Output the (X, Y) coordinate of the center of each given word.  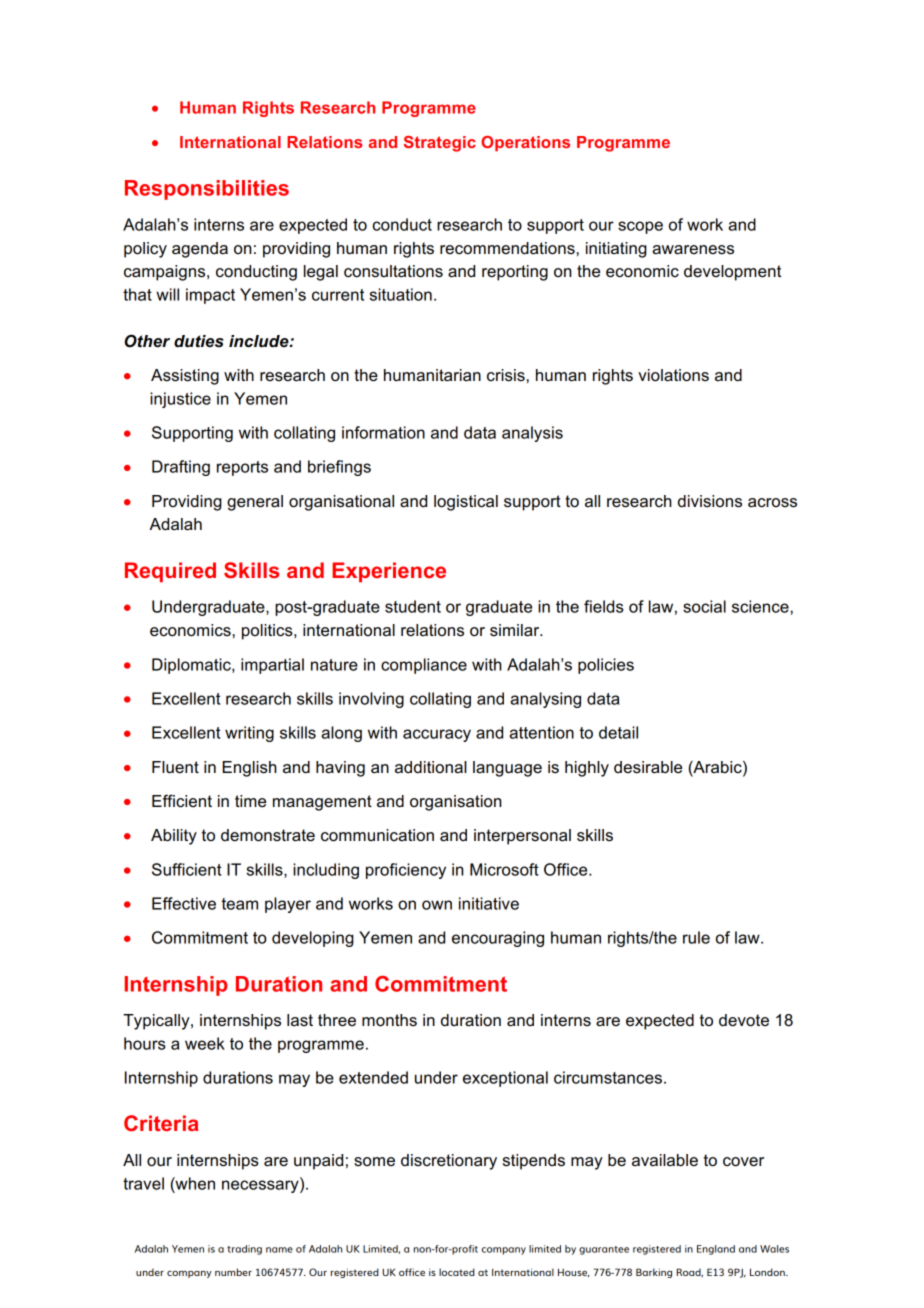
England (716, 1250)
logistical (466, 503)
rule (696, 937)
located (457, 1272)
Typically (157, 1022)
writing (249, 734)
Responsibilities (207, 190)
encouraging (498, 939)
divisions (710, 501)
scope (640, 227)
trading (244, 1250)
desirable (648, 767)
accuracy (437, 735)
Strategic (440, 144)
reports (242, 468)
